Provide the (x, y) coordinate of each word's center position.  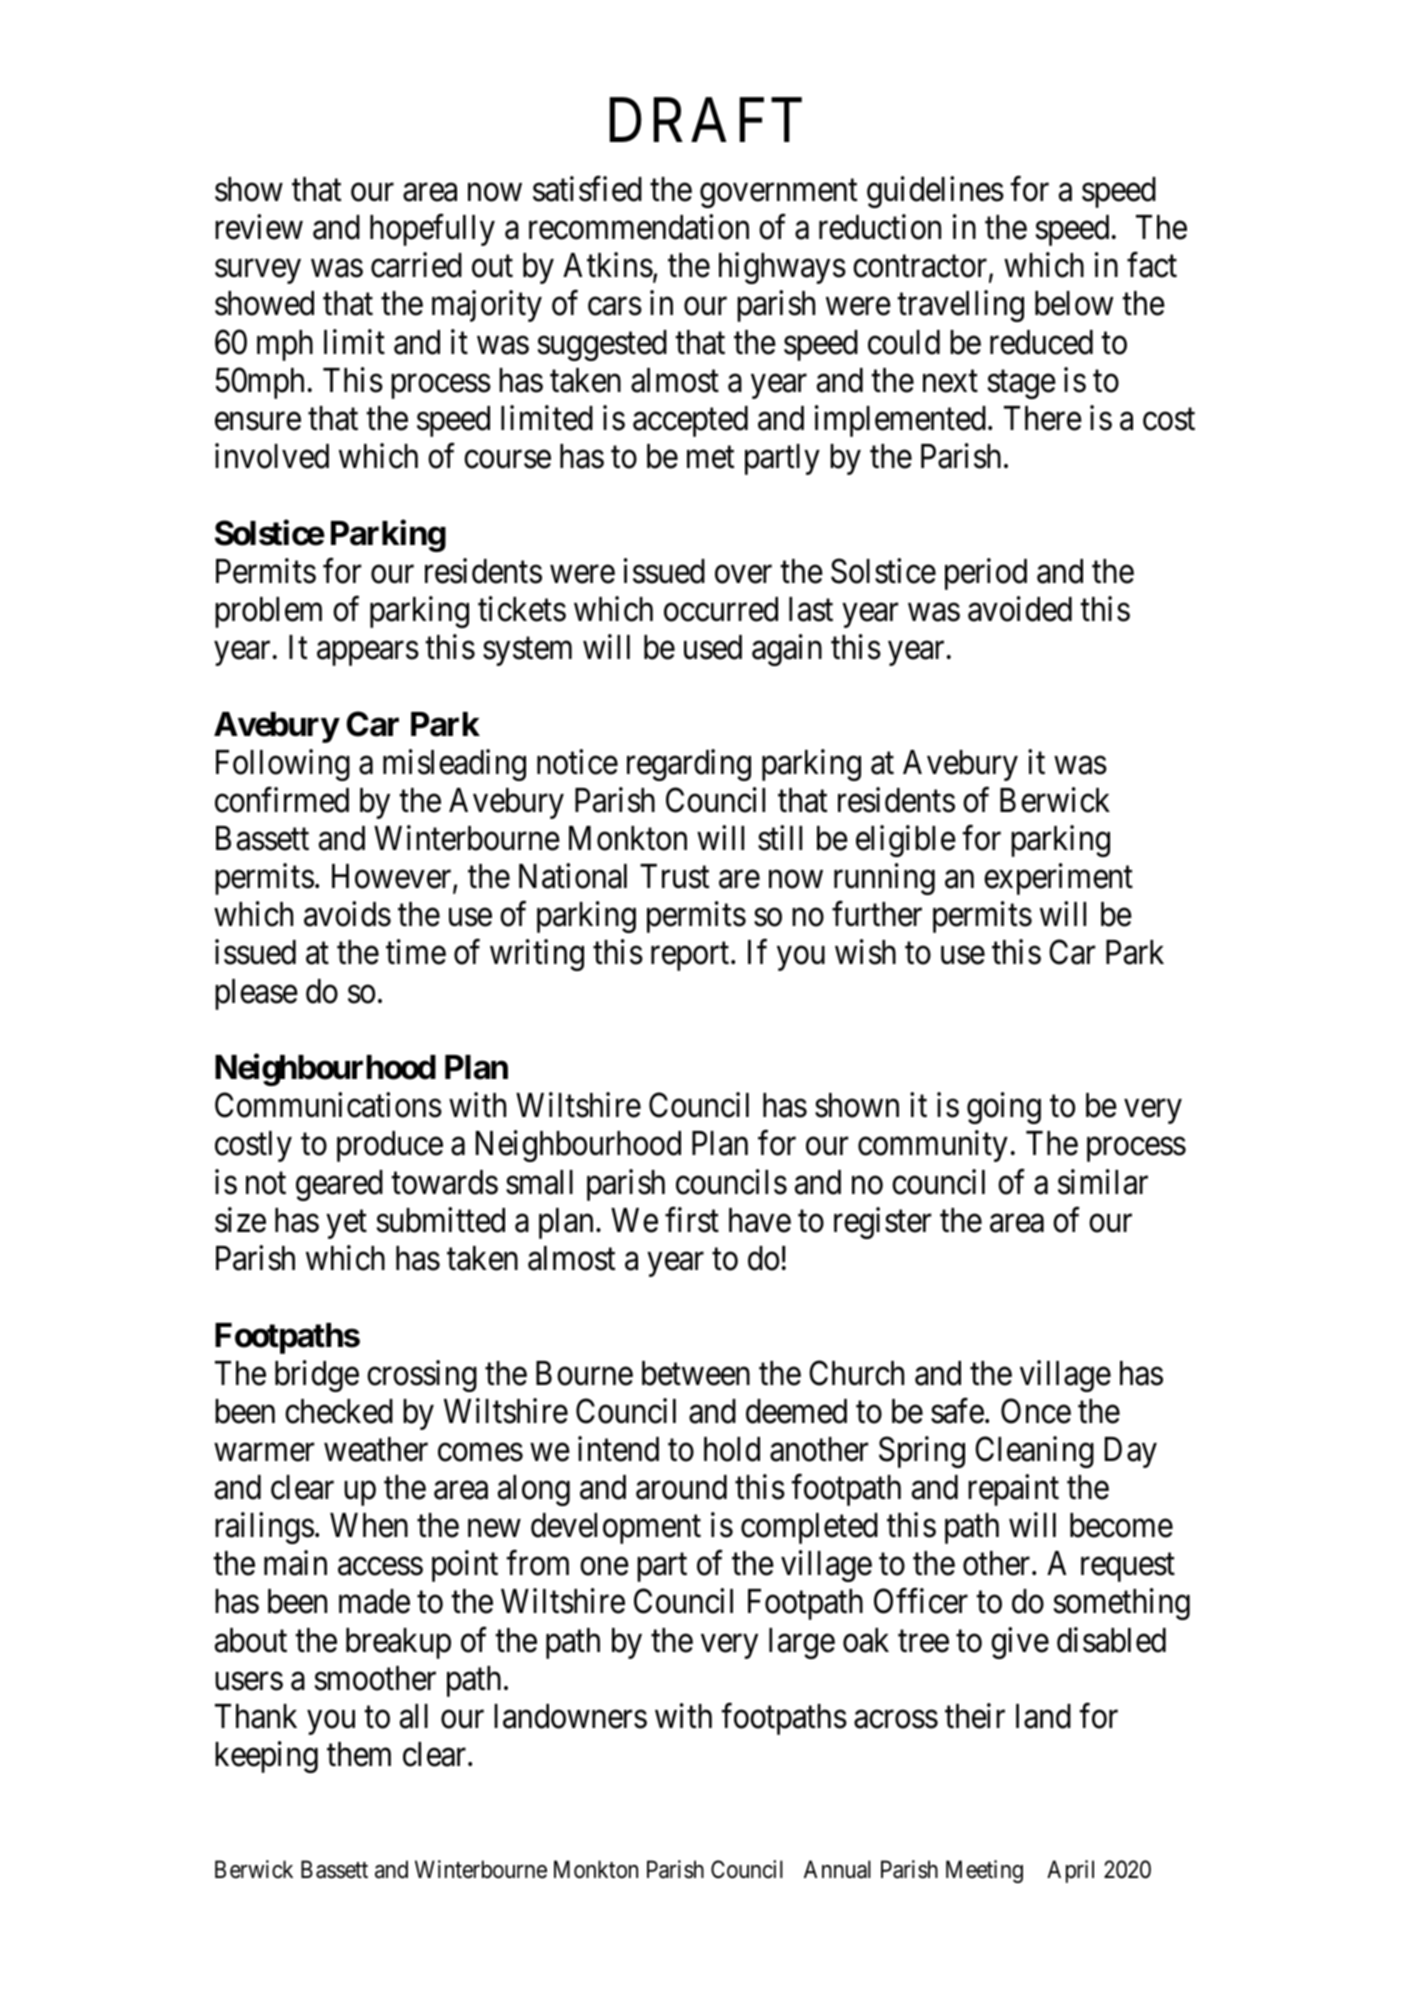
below (1074, 303)
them (359, 1754)
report (691, 957)
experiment (1058, 879)
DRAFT (706, 120)
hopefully (432, 230)
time (416, 952)
